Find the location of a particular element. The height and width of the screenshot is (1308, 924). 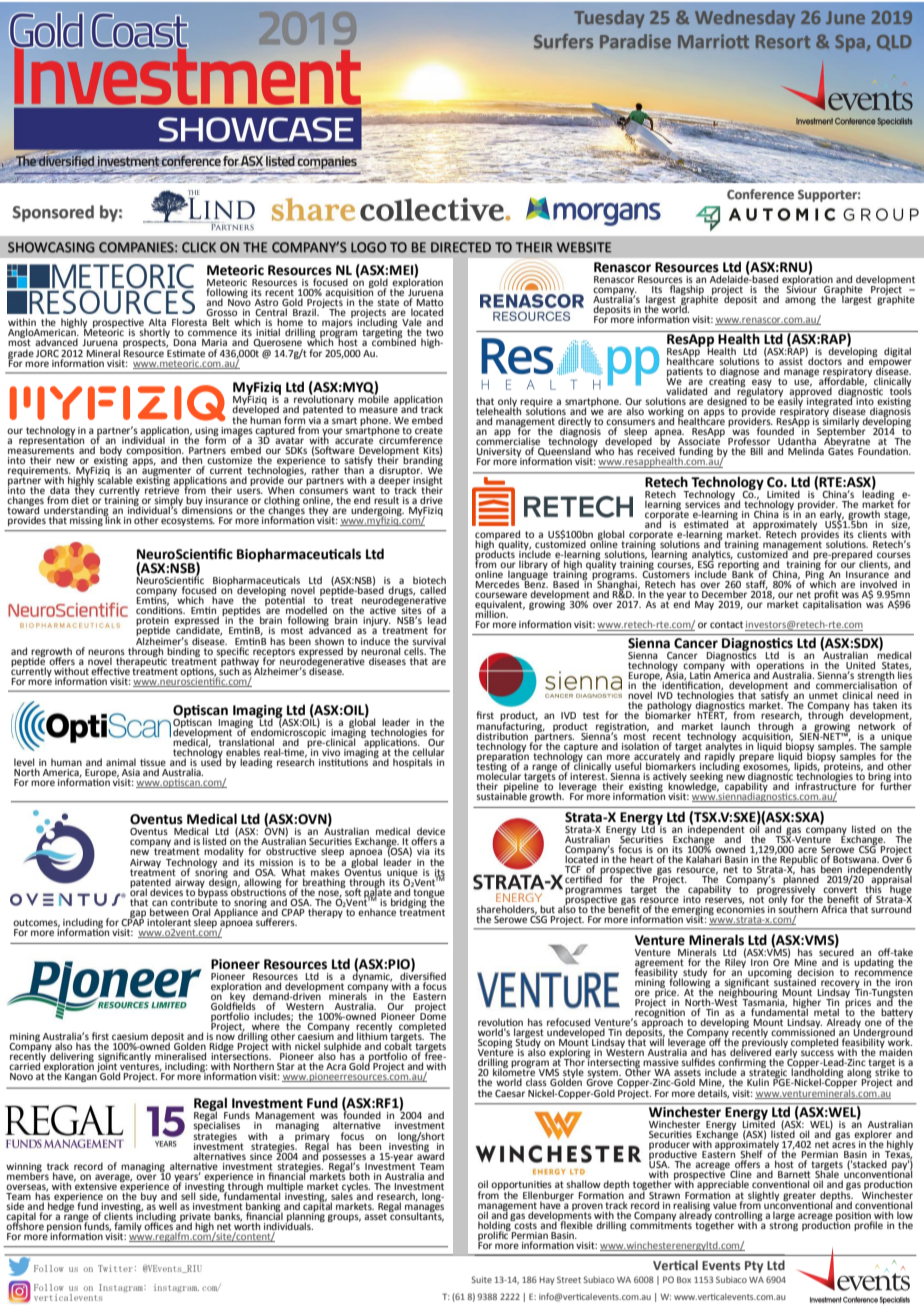

induce is located at coordinates (375, 641).
